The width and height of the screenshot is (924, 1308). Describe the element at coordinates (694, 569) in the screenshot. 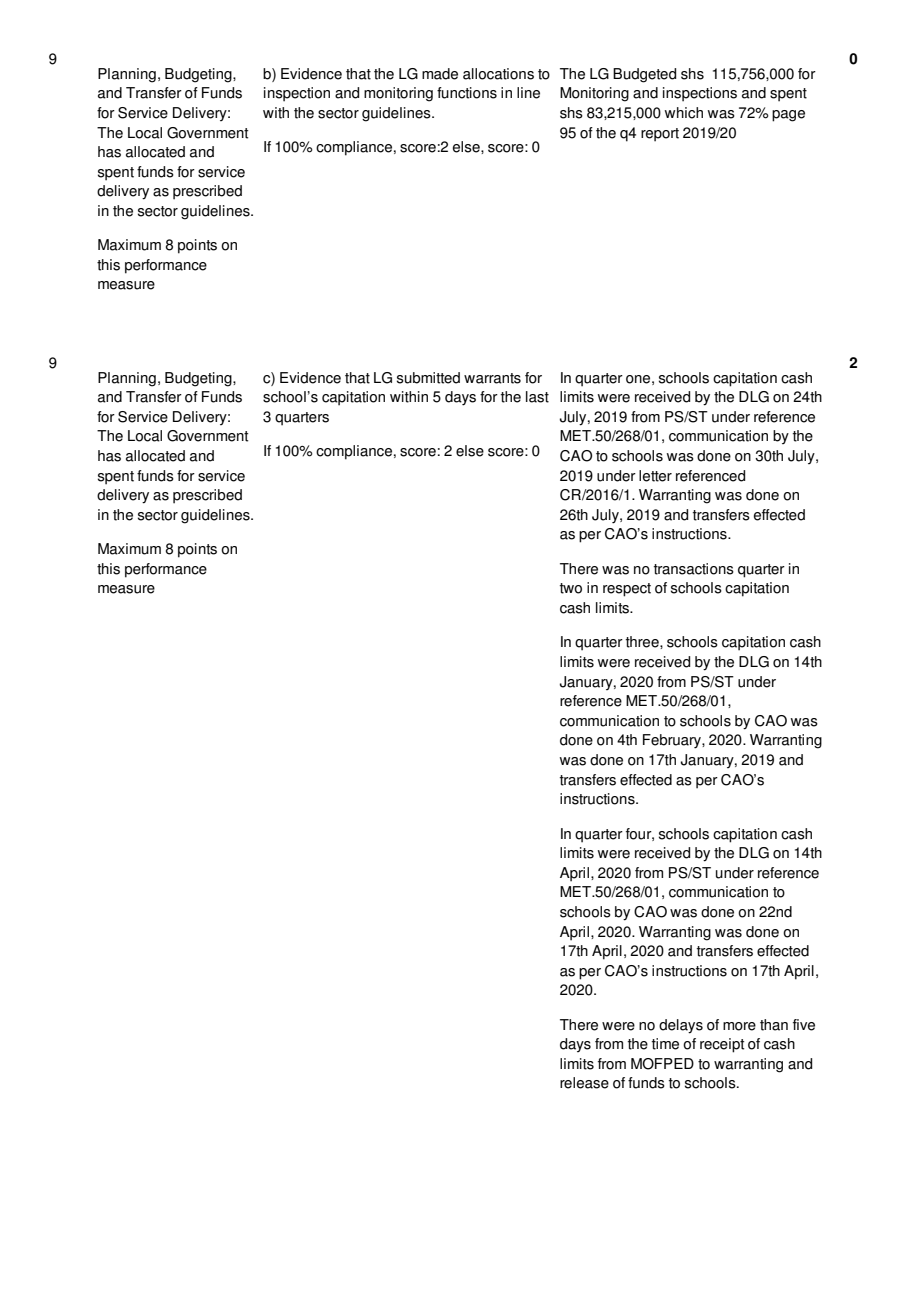

I see `transactions` at that location.
